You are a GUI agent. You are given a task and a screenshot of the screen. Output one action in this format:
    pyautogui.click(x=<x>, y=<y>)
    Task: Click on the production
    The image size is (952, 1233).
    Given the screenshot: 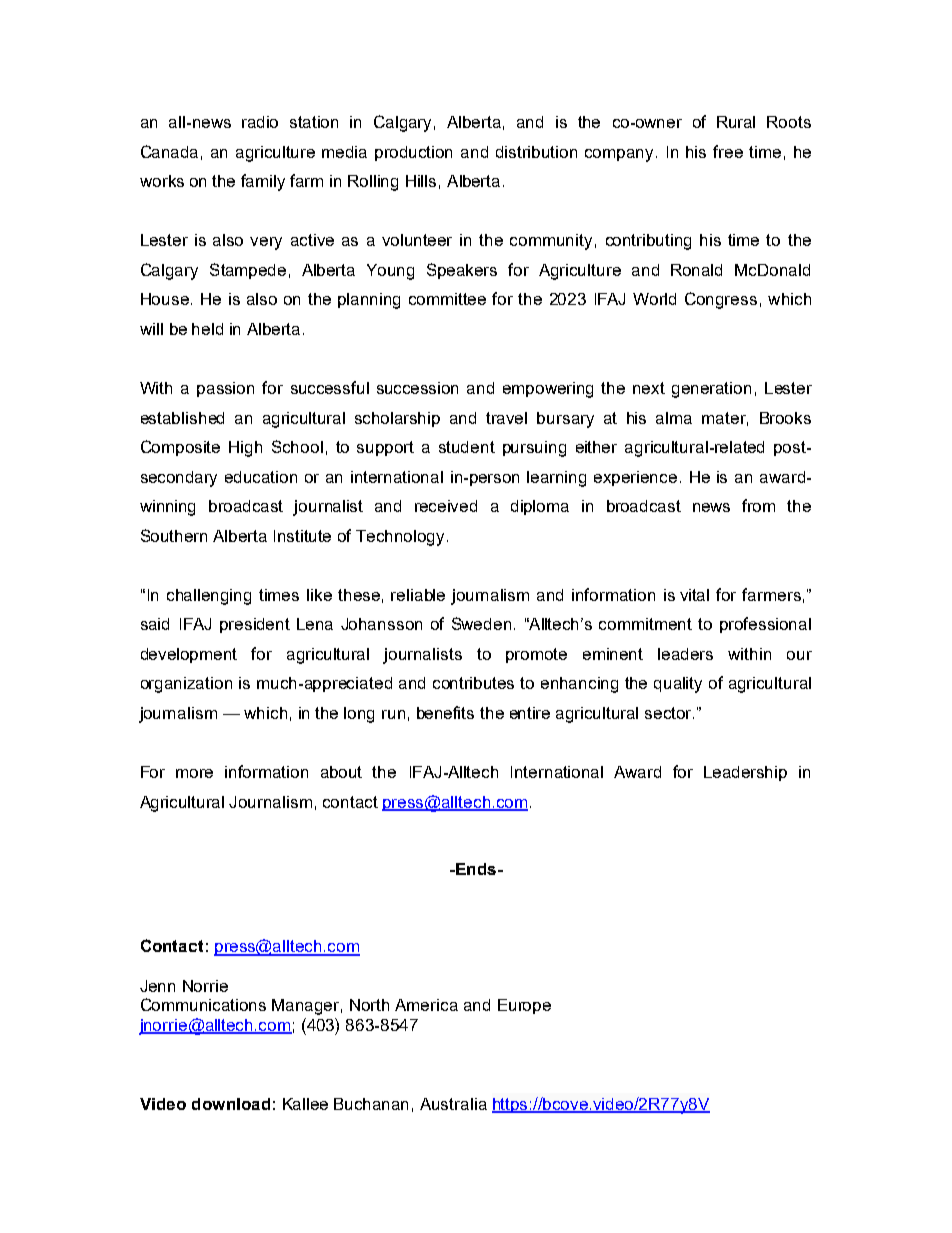 What is the action you would take?
    pyautogui.click(x=413, y=153)
